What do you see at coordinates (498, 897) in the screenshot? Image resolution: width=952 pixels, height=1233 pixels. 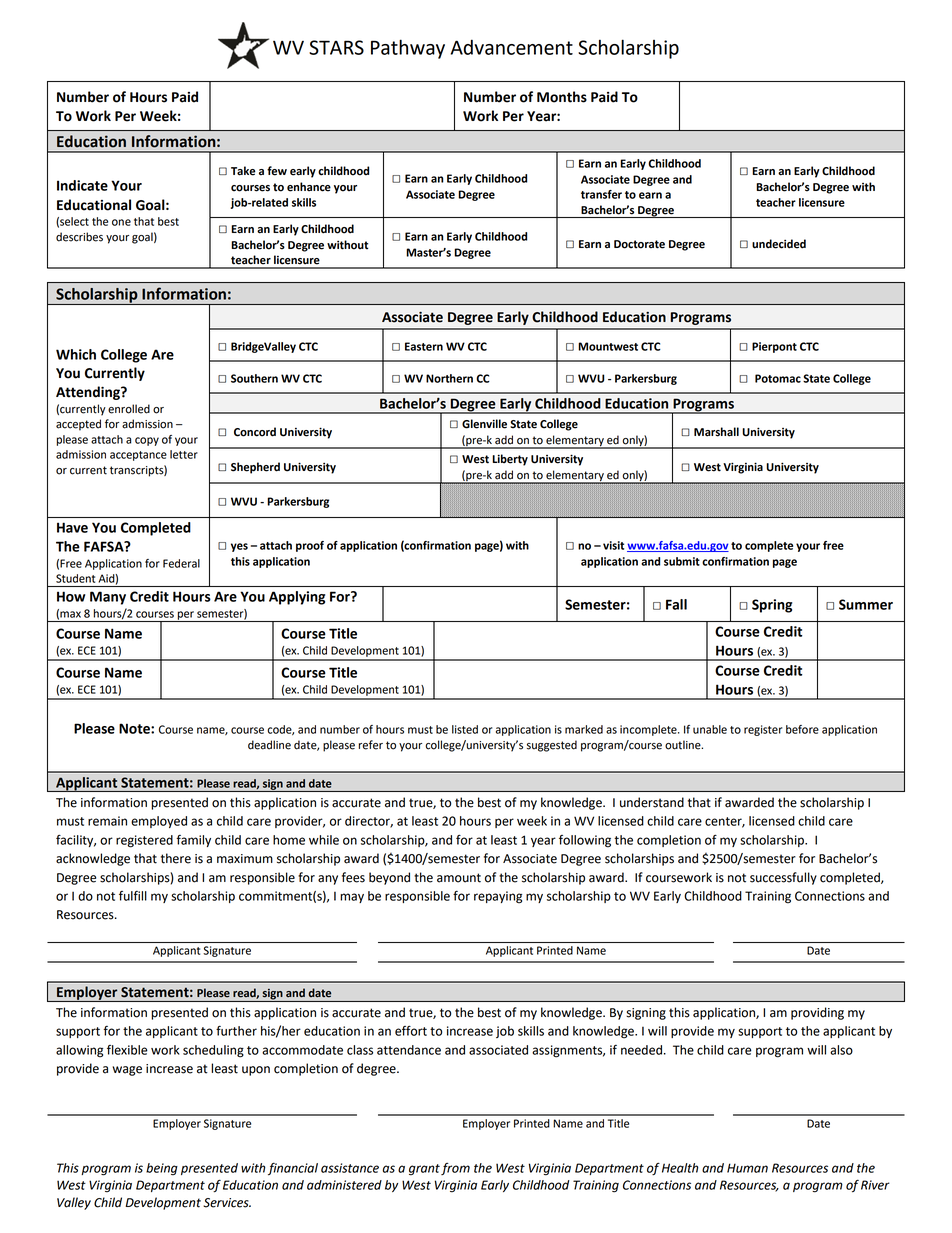 I see `repaying` at bounding box center [498, 897].
